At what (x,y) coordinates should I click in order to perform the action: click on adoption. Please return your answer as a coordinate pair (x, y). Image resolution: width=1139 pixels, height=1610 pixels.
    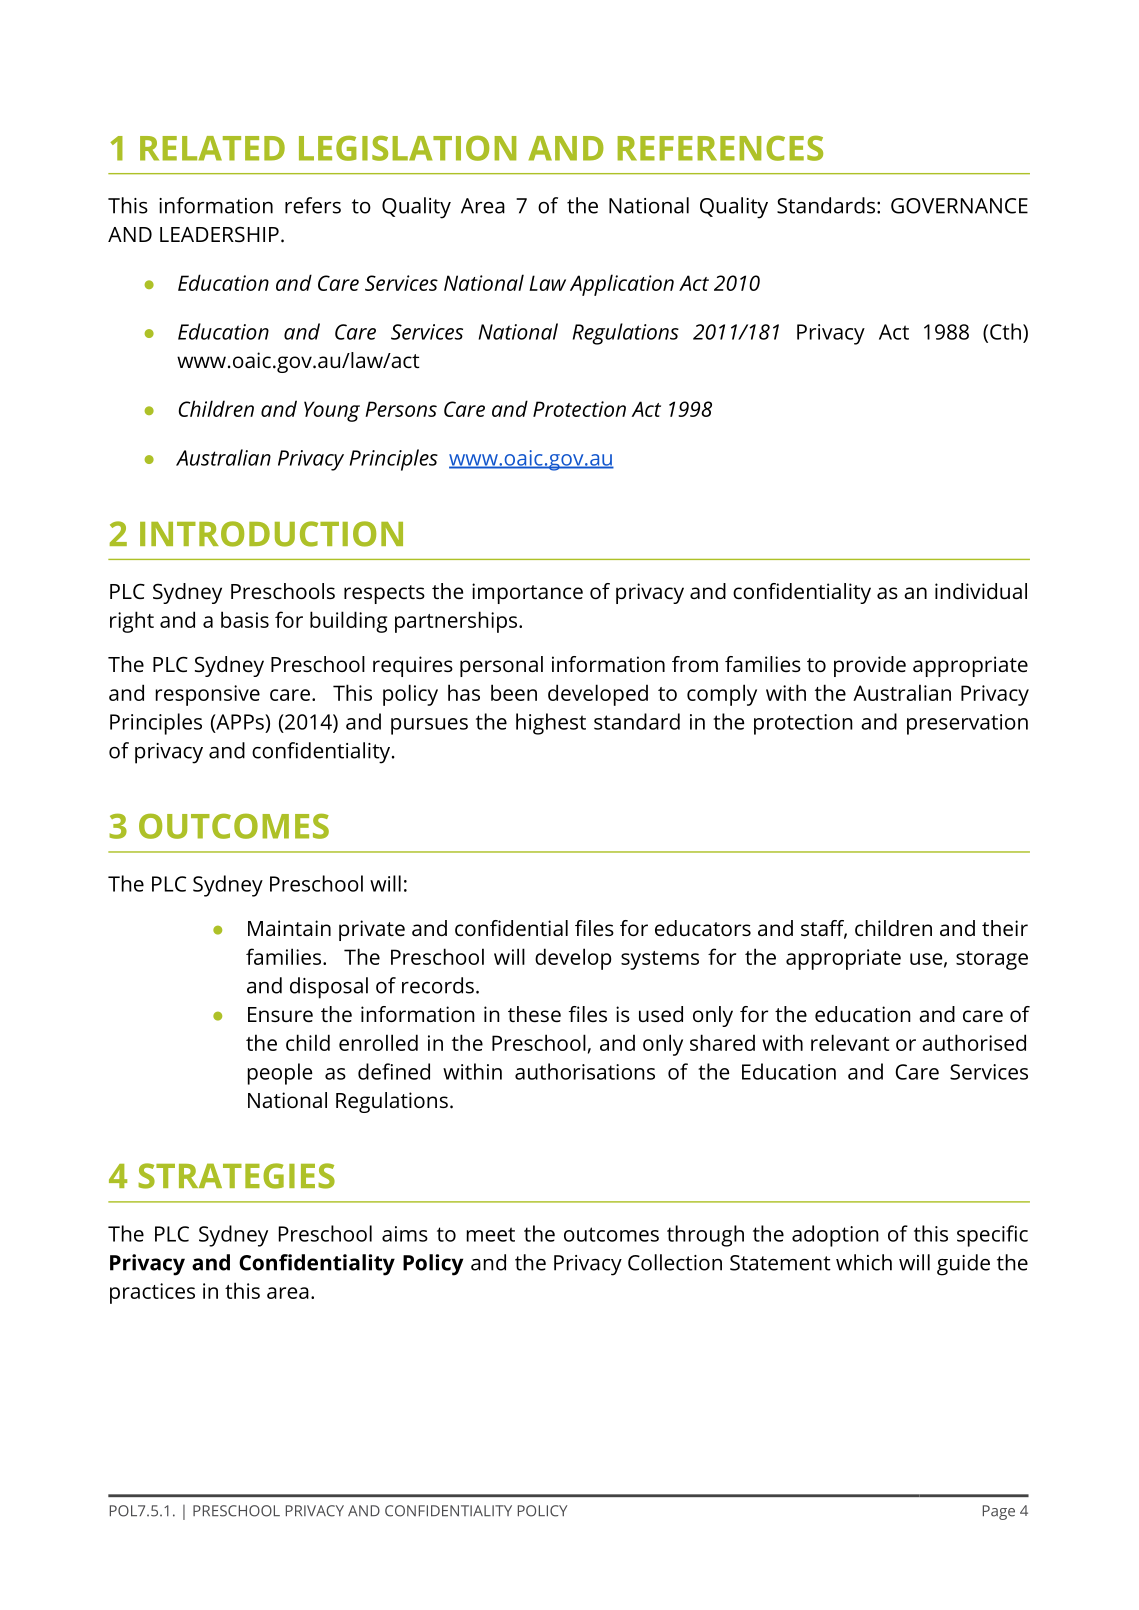
    Looking at the image, I should click on (835, 1236).
